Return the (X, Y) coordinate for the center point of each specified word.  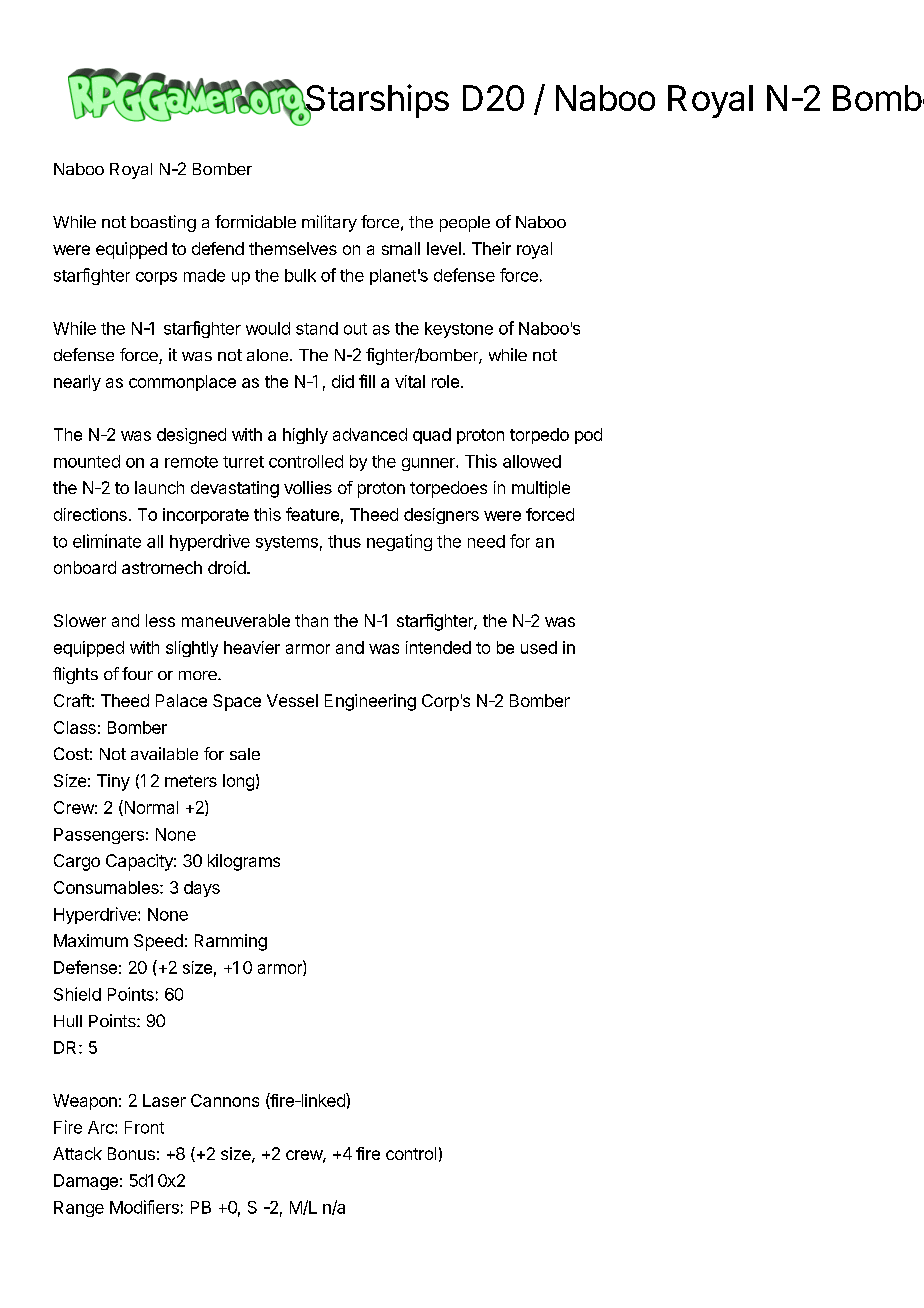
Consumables (107, 887)
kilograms (244, 862)
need (486, 541)
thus (344, 541)
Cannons (225, 1100)
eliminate (107, 541)
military (329, 223)
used (539, 647)
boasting (163, 223)
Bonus (131, 1153)
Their (491, 248)
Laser (164, 1100)
